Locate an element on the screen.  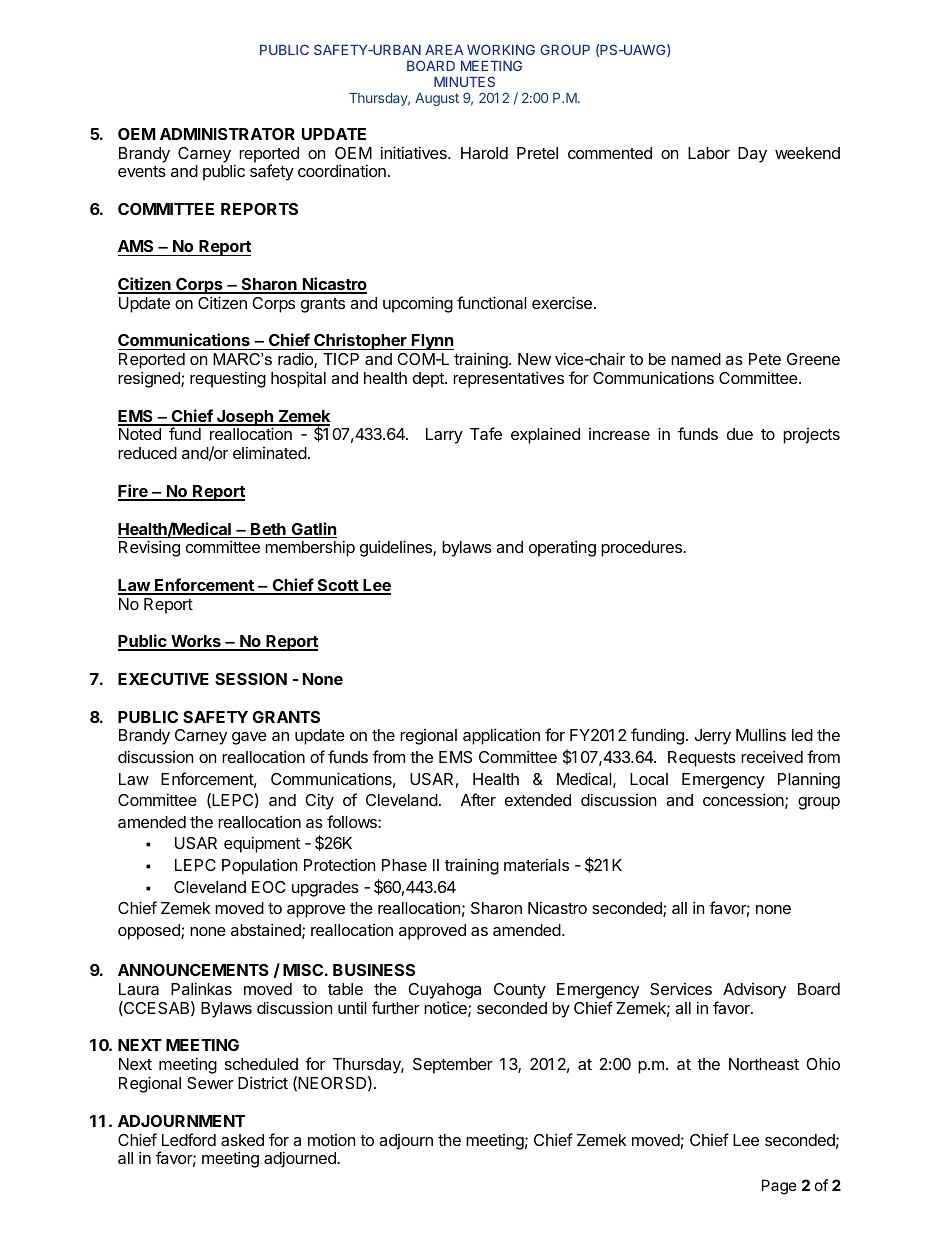
due is located at coordinates (740, 434).
